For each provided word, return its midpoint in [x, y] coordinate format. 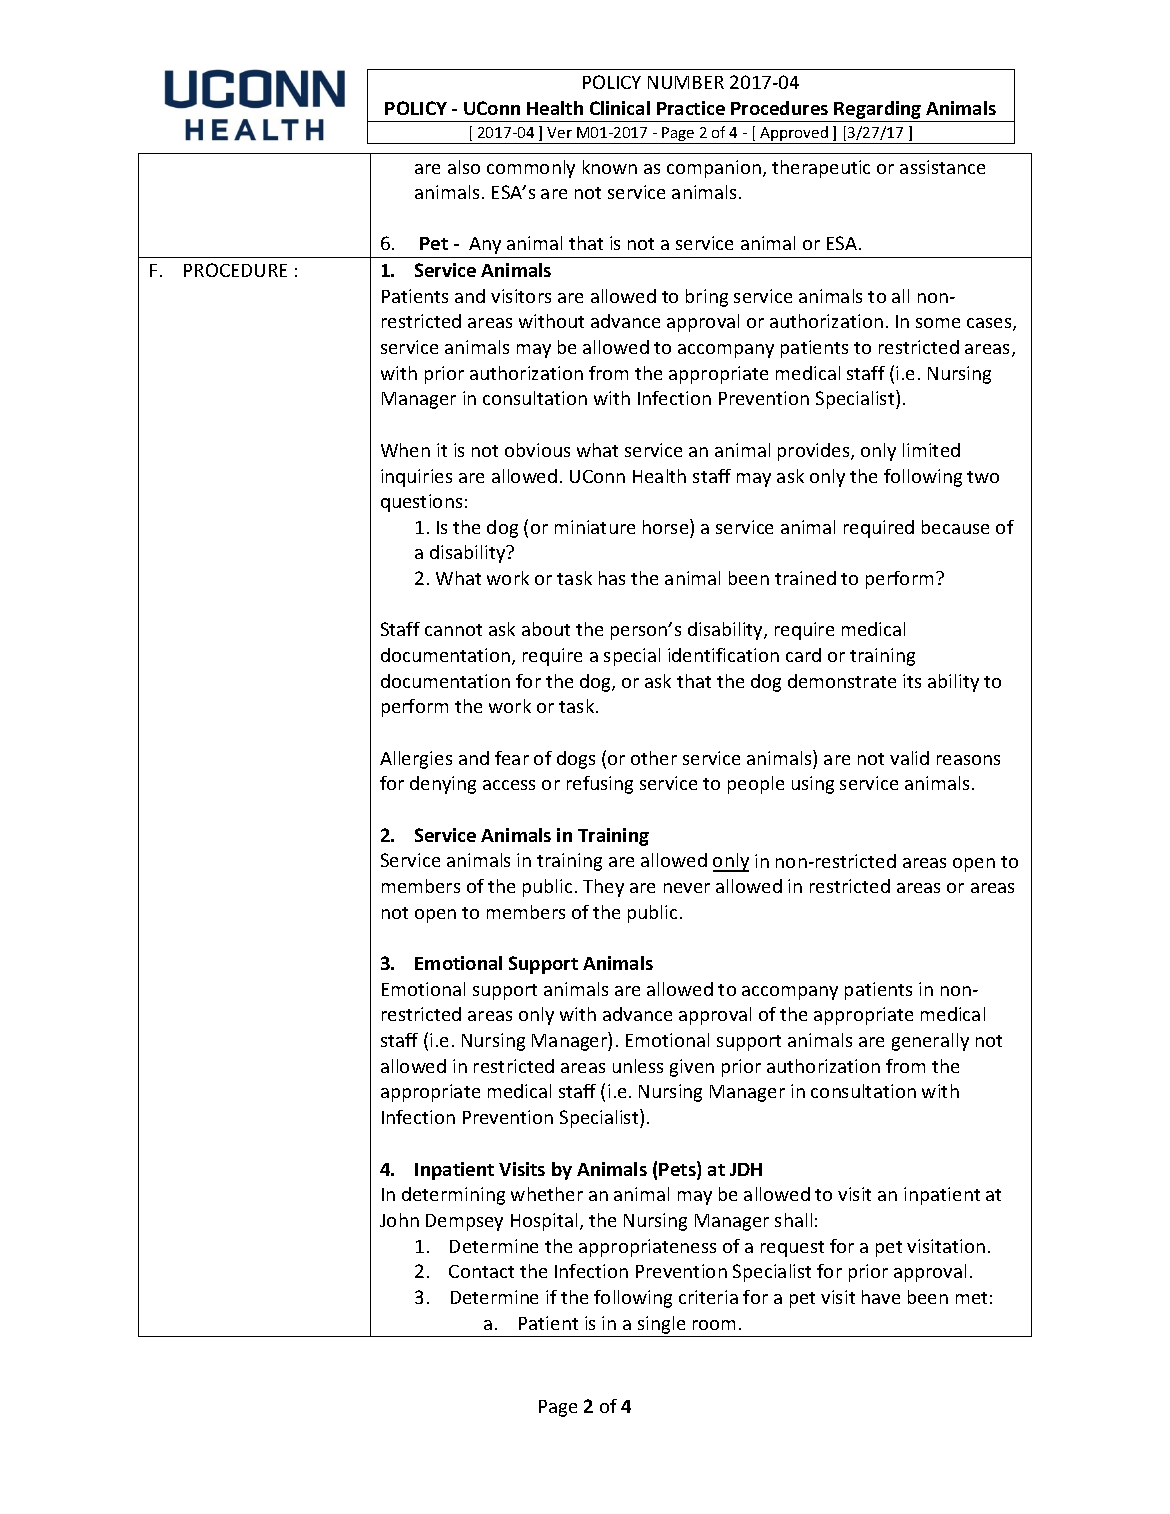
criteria [708, 1297]
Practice [691, 108]
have [881, 1297]
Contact [481, 1271]
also [464, 167]
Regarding [877, 110]
